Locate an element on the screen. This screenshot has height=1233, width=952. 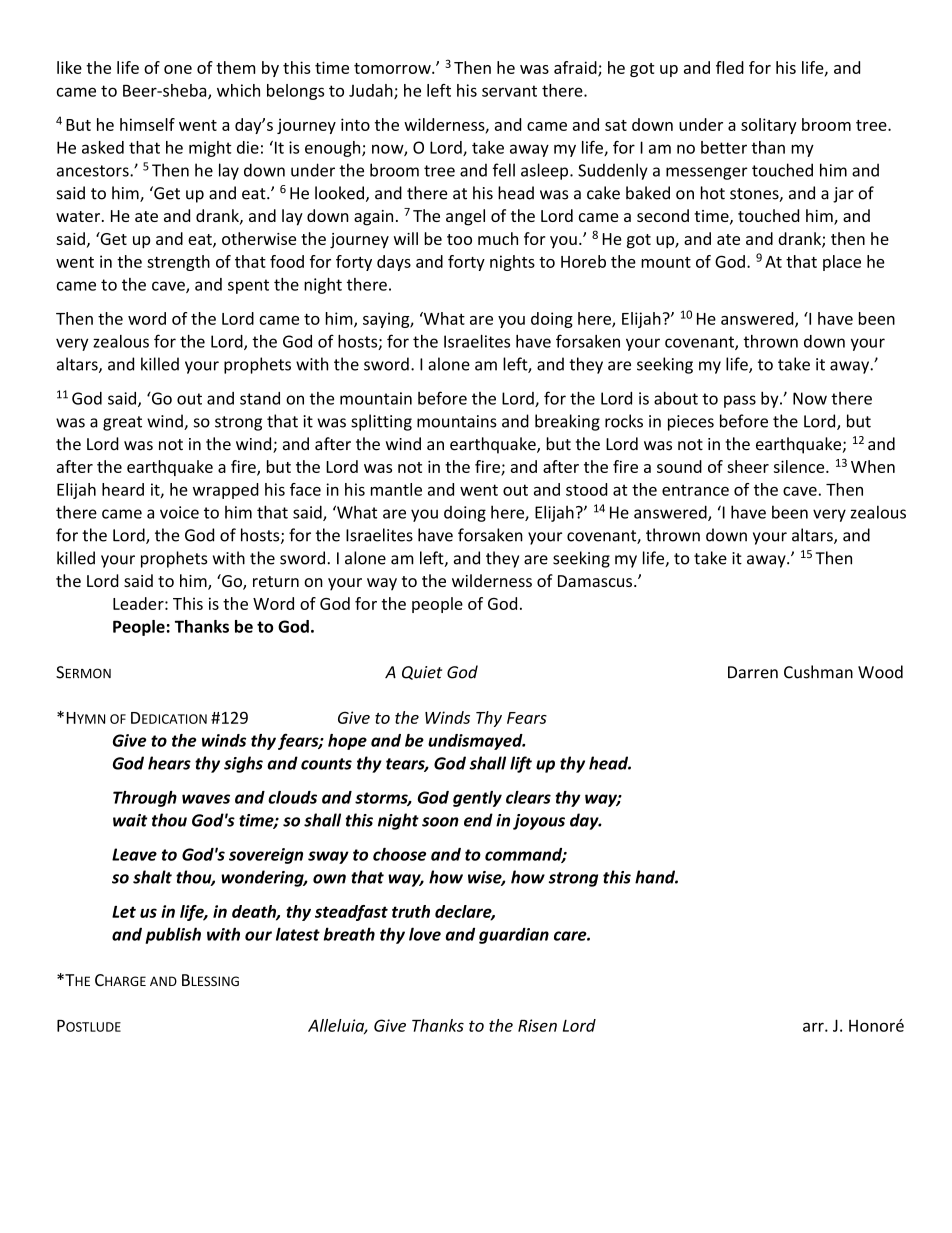
publish is located at coordinates (173, 935).
